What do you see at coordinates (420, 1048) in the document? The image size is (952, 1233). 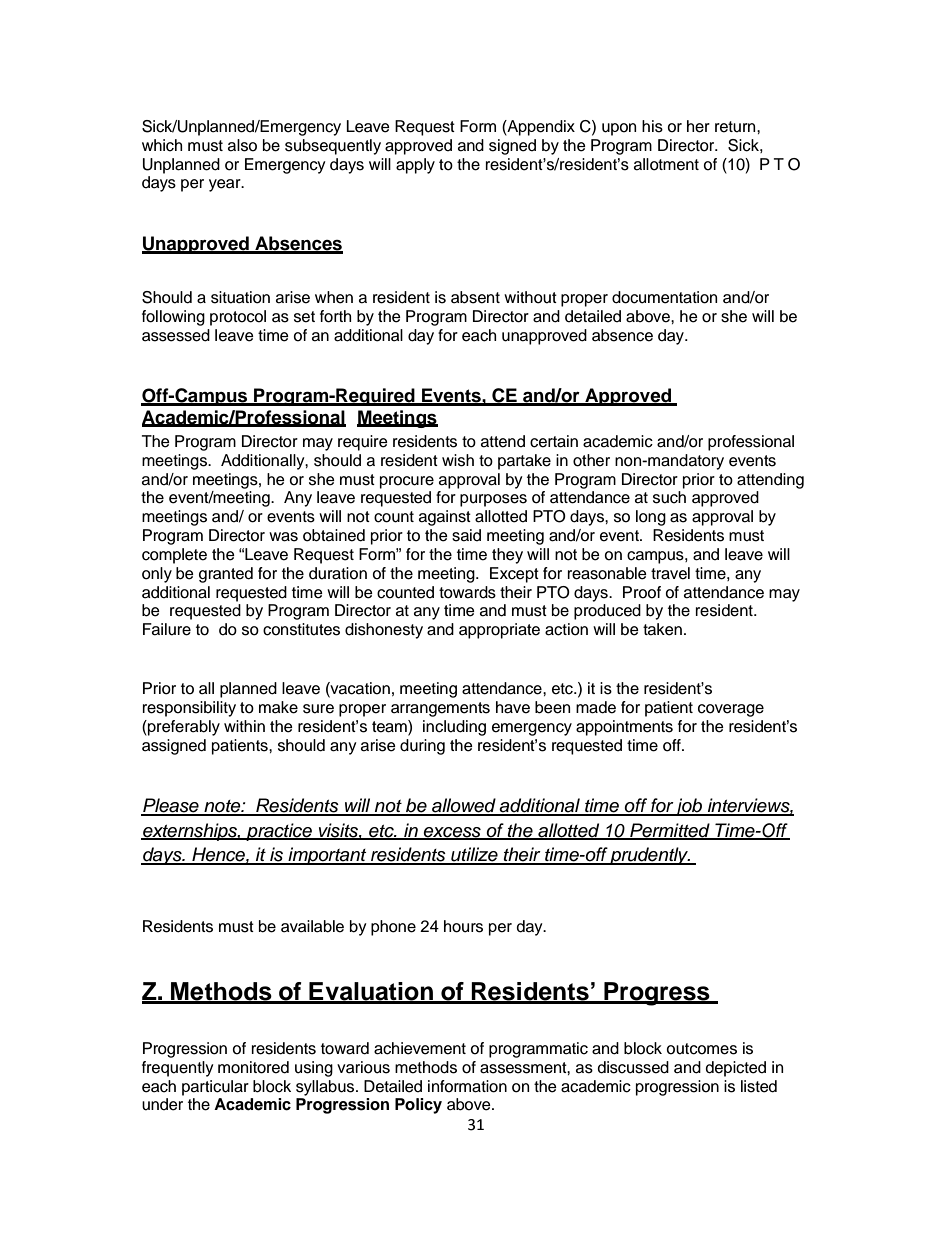 I see `achievement` at bounding box center [420, 1048].
